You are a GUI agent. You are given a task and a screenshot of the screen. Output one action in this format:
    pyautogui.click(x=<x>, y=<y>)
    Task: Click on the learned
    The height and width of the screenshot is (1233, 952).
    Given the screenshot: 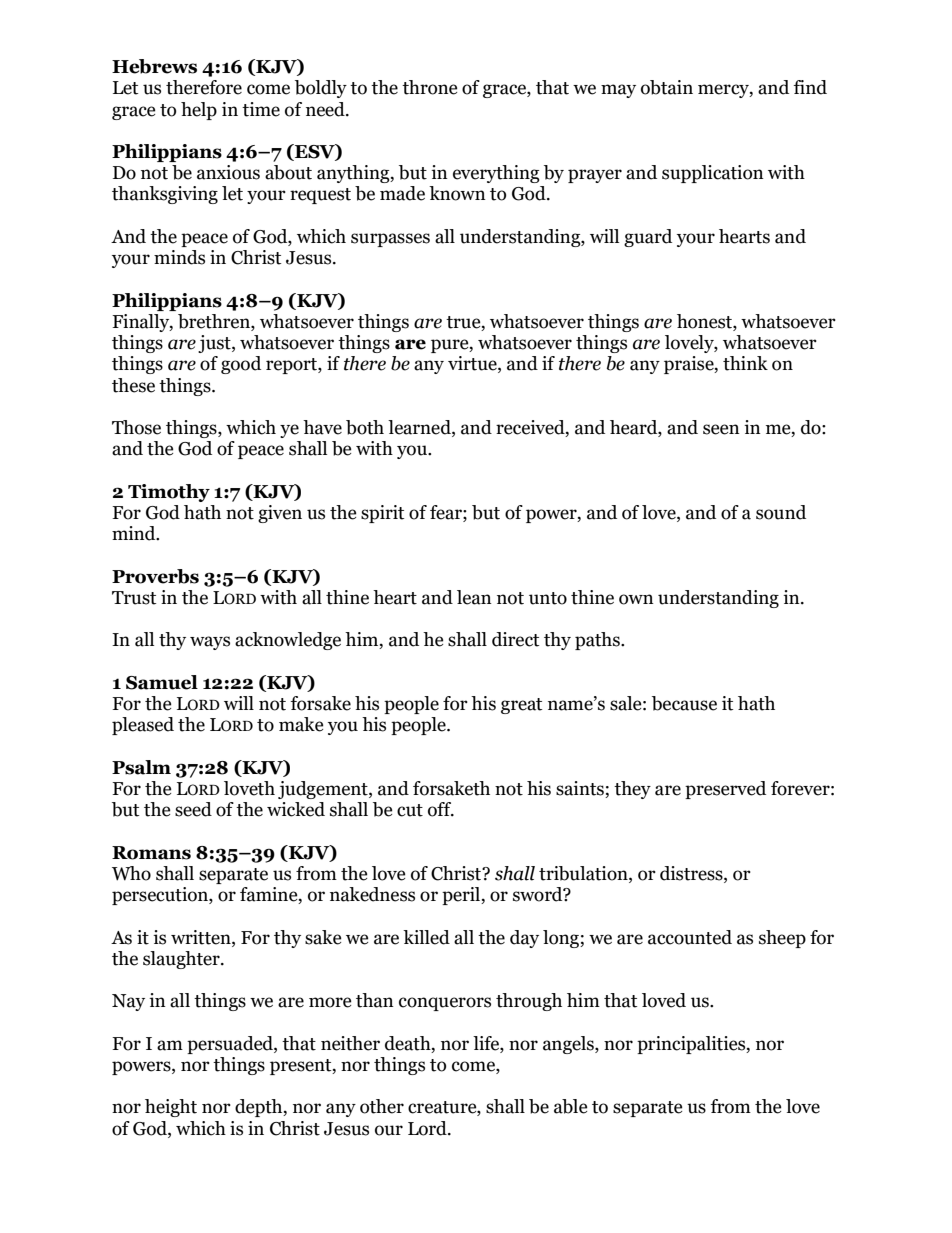 What is the action you would take?
    pyautogui.click(x=420, y=428)
